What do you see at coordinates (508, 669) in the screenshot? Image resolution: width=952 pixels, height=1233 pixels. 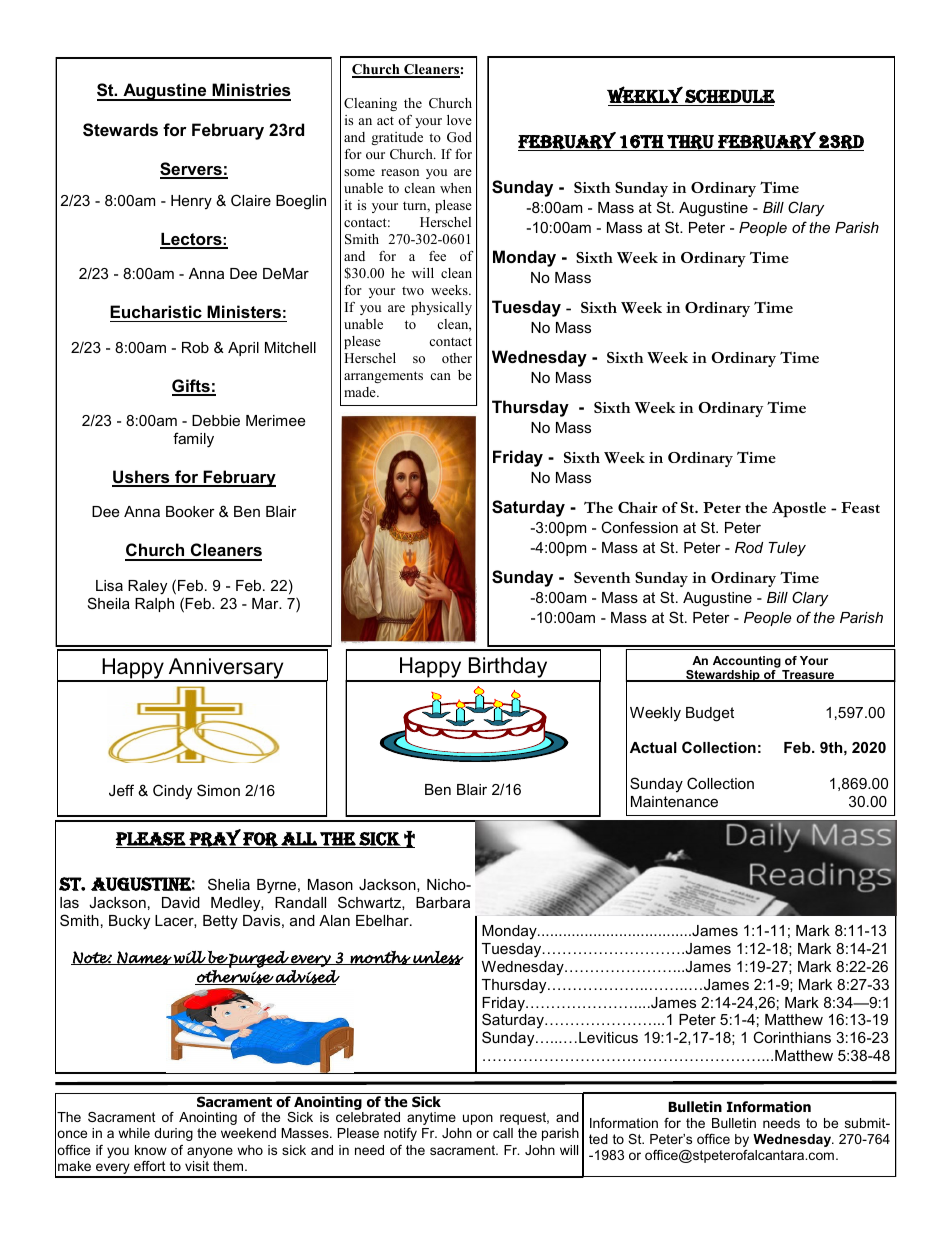 I see `Birthday` at bounding box center [508, 669].
